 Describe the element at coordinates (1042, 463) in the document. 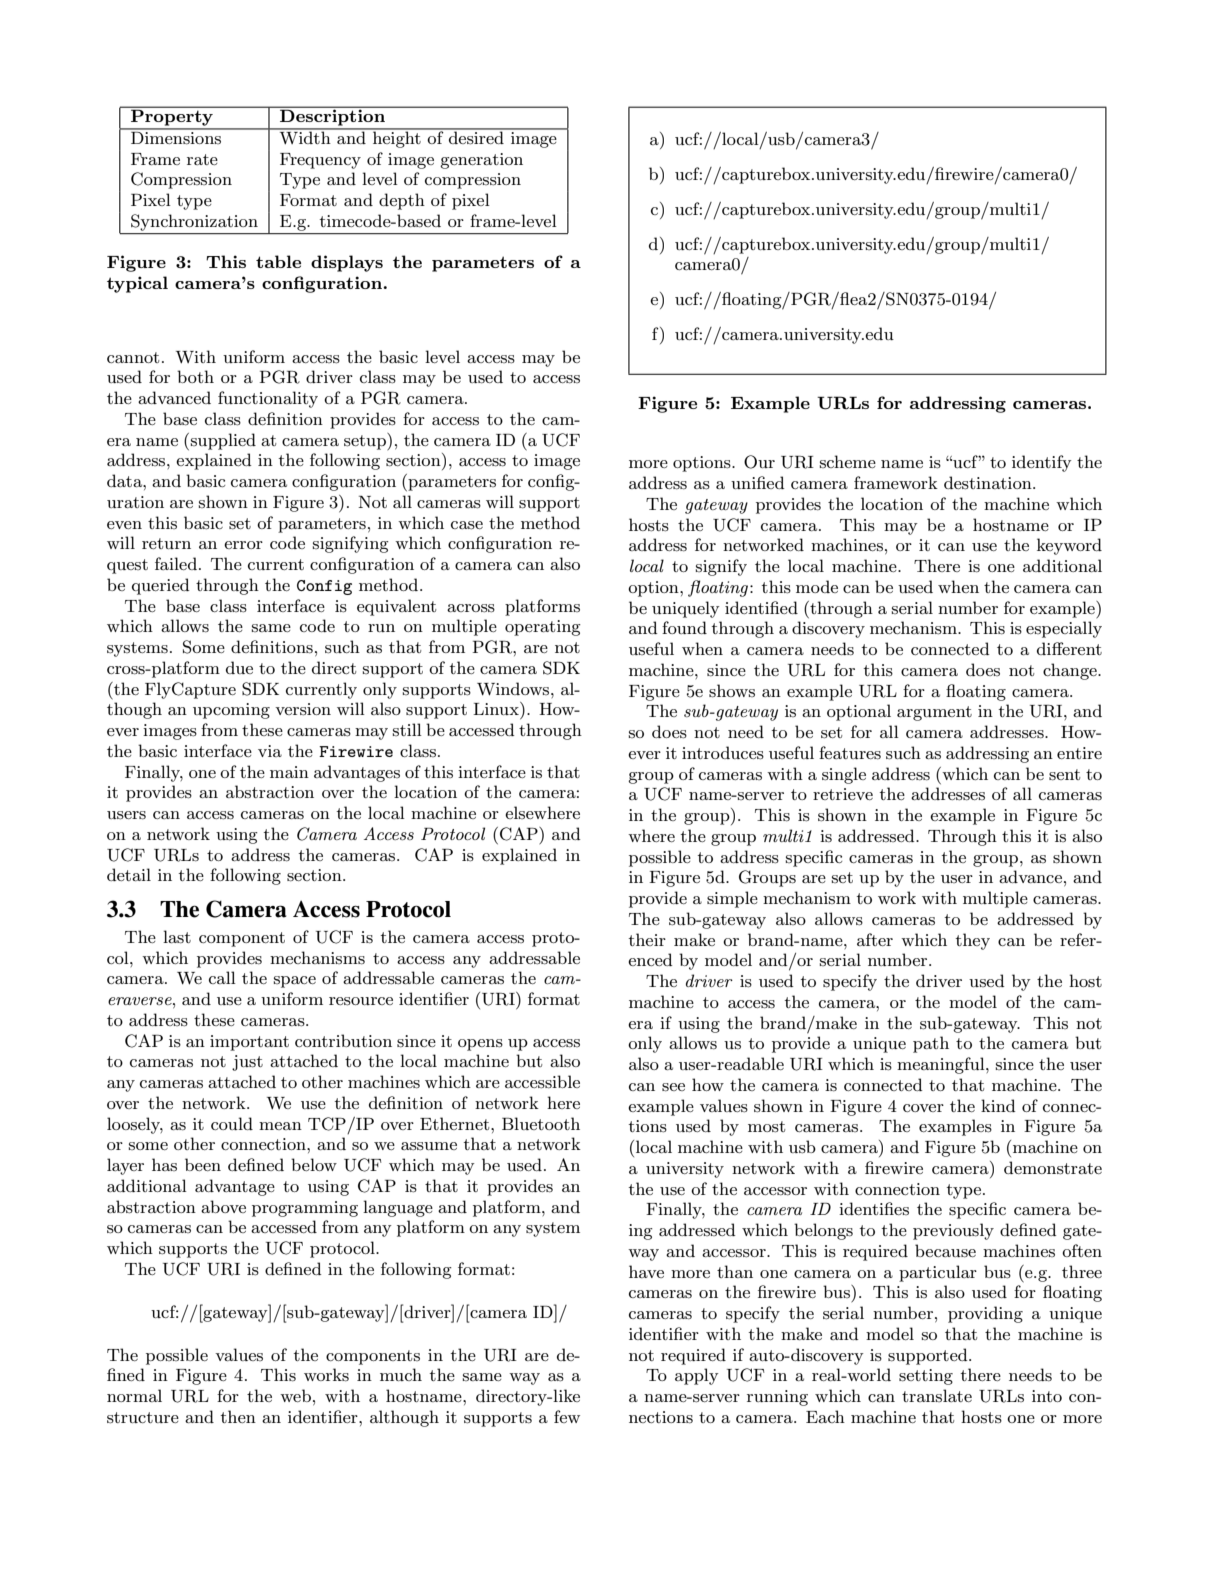

I see `identify` at that location.
